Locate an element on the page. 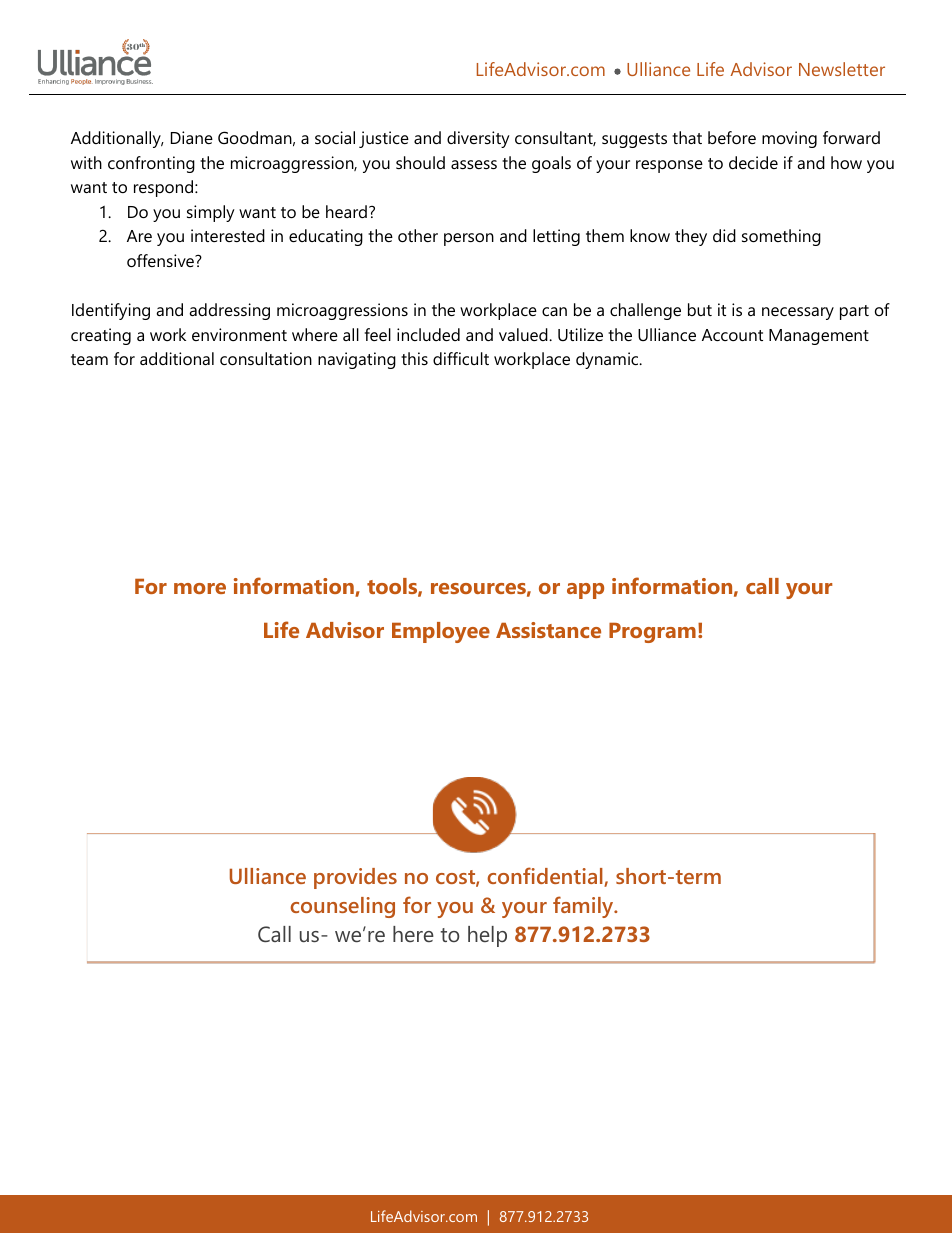  counseling is located at coordinates (342, 907).
